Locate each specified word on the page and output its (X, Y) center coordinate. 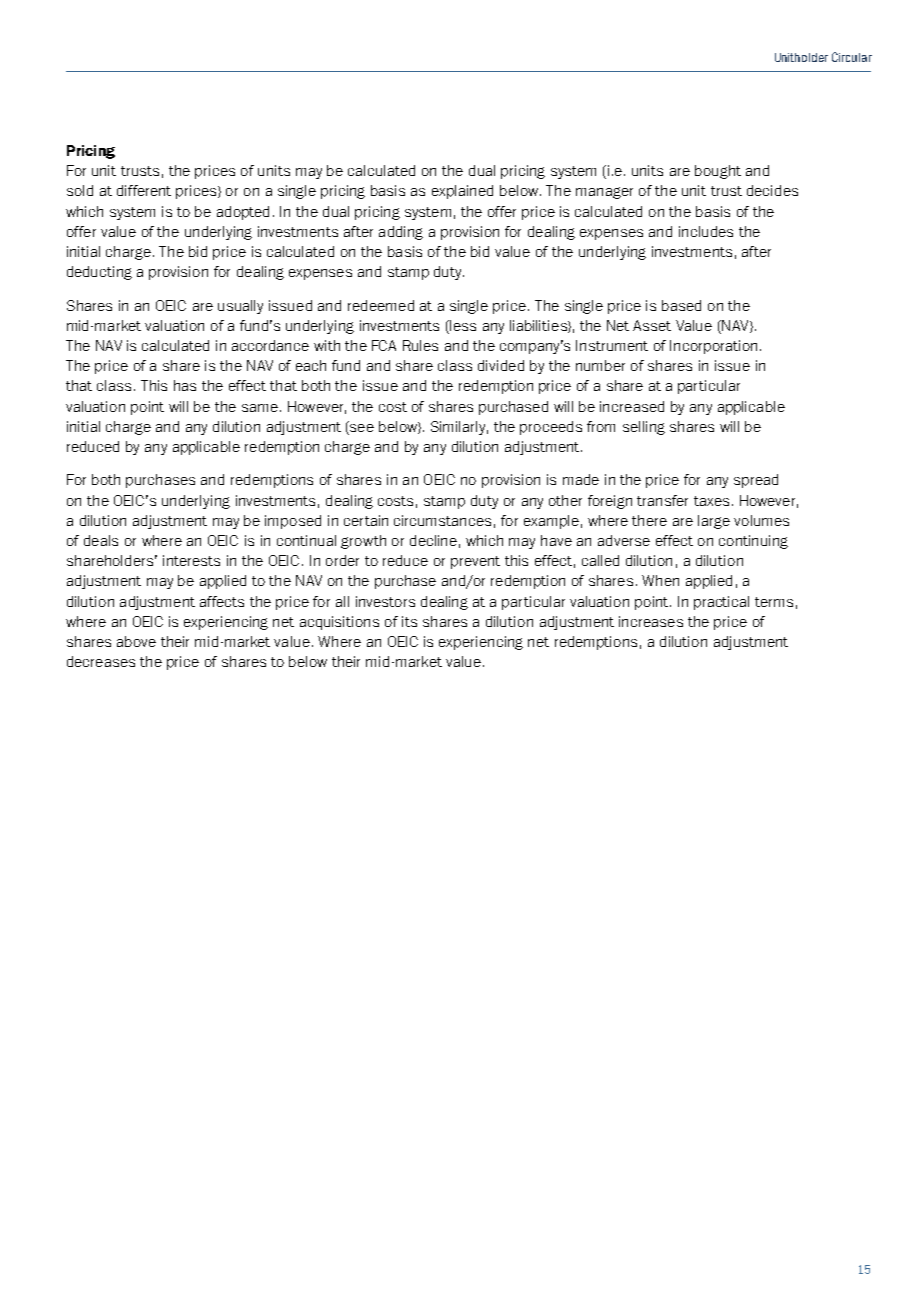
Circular (852, 57)
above (136, 641)
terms (774, 602)
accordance (270, 345)
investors (385, 601)
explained (462, 192)
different (144, 190)
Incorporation (713, 347)
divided (501, 365)
